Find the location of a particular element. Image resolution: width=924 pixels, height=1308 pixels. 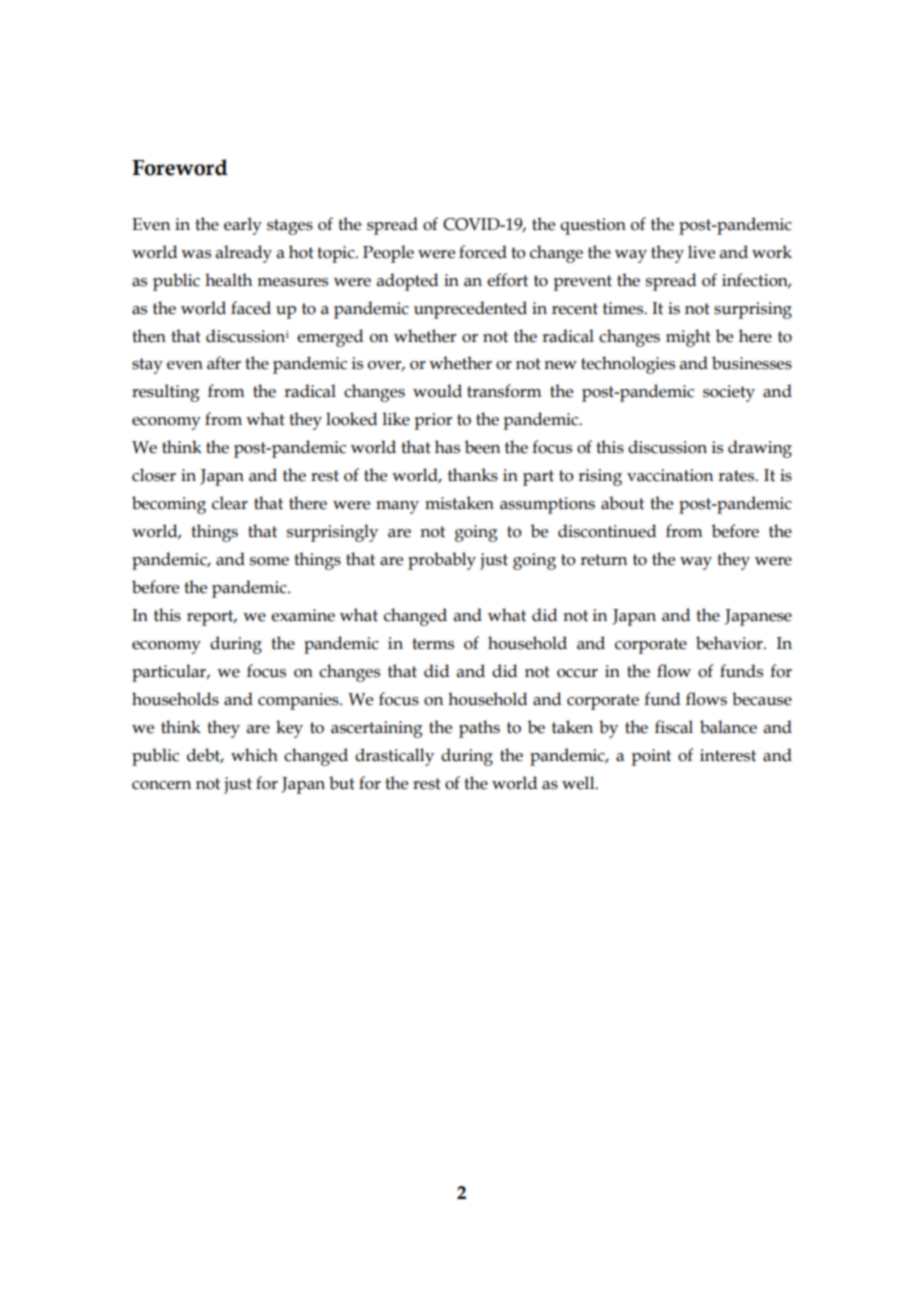

faced is located at coordinates (251, 308).
